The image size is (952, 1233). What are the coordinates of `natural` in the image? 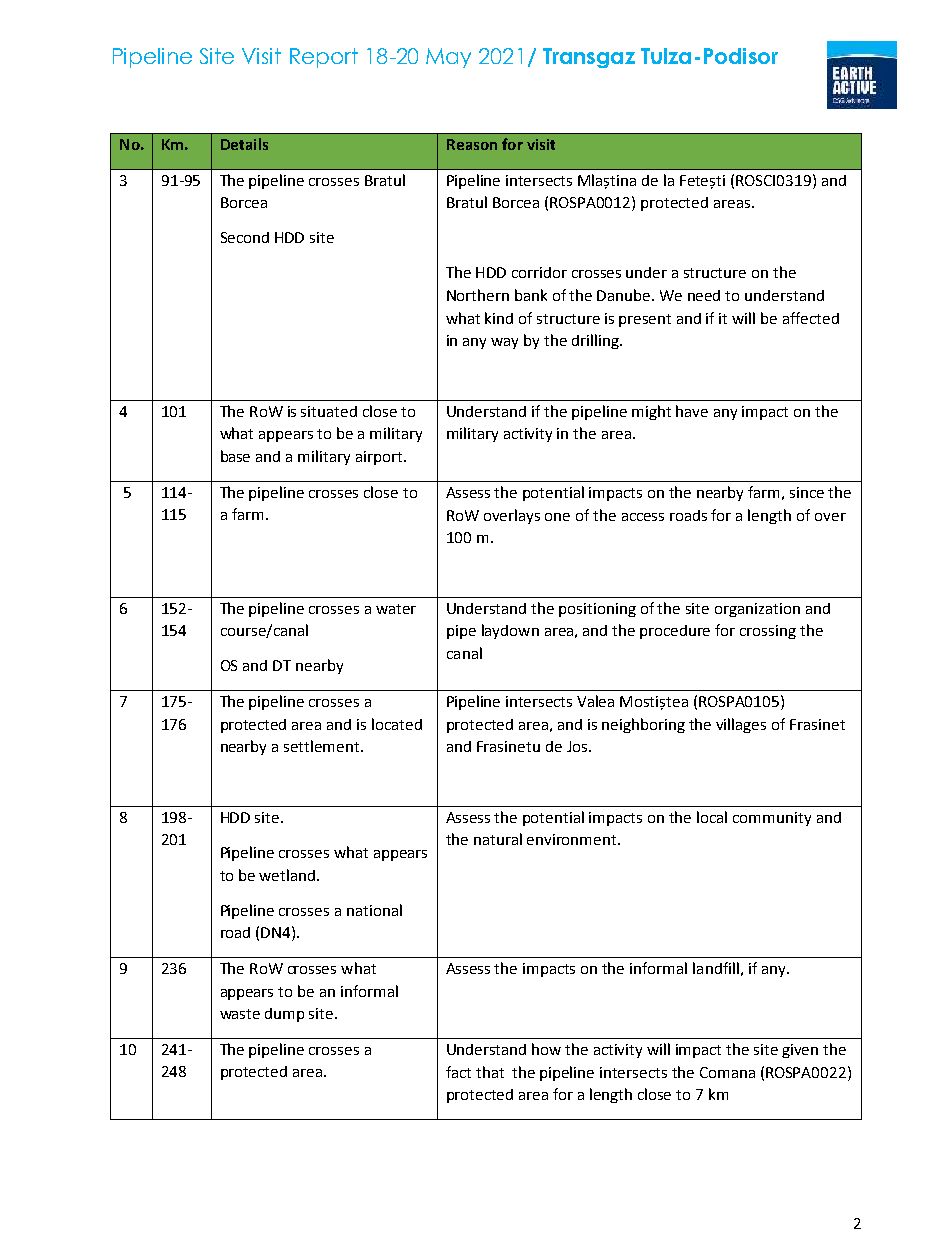 It's located at (498, 839).
